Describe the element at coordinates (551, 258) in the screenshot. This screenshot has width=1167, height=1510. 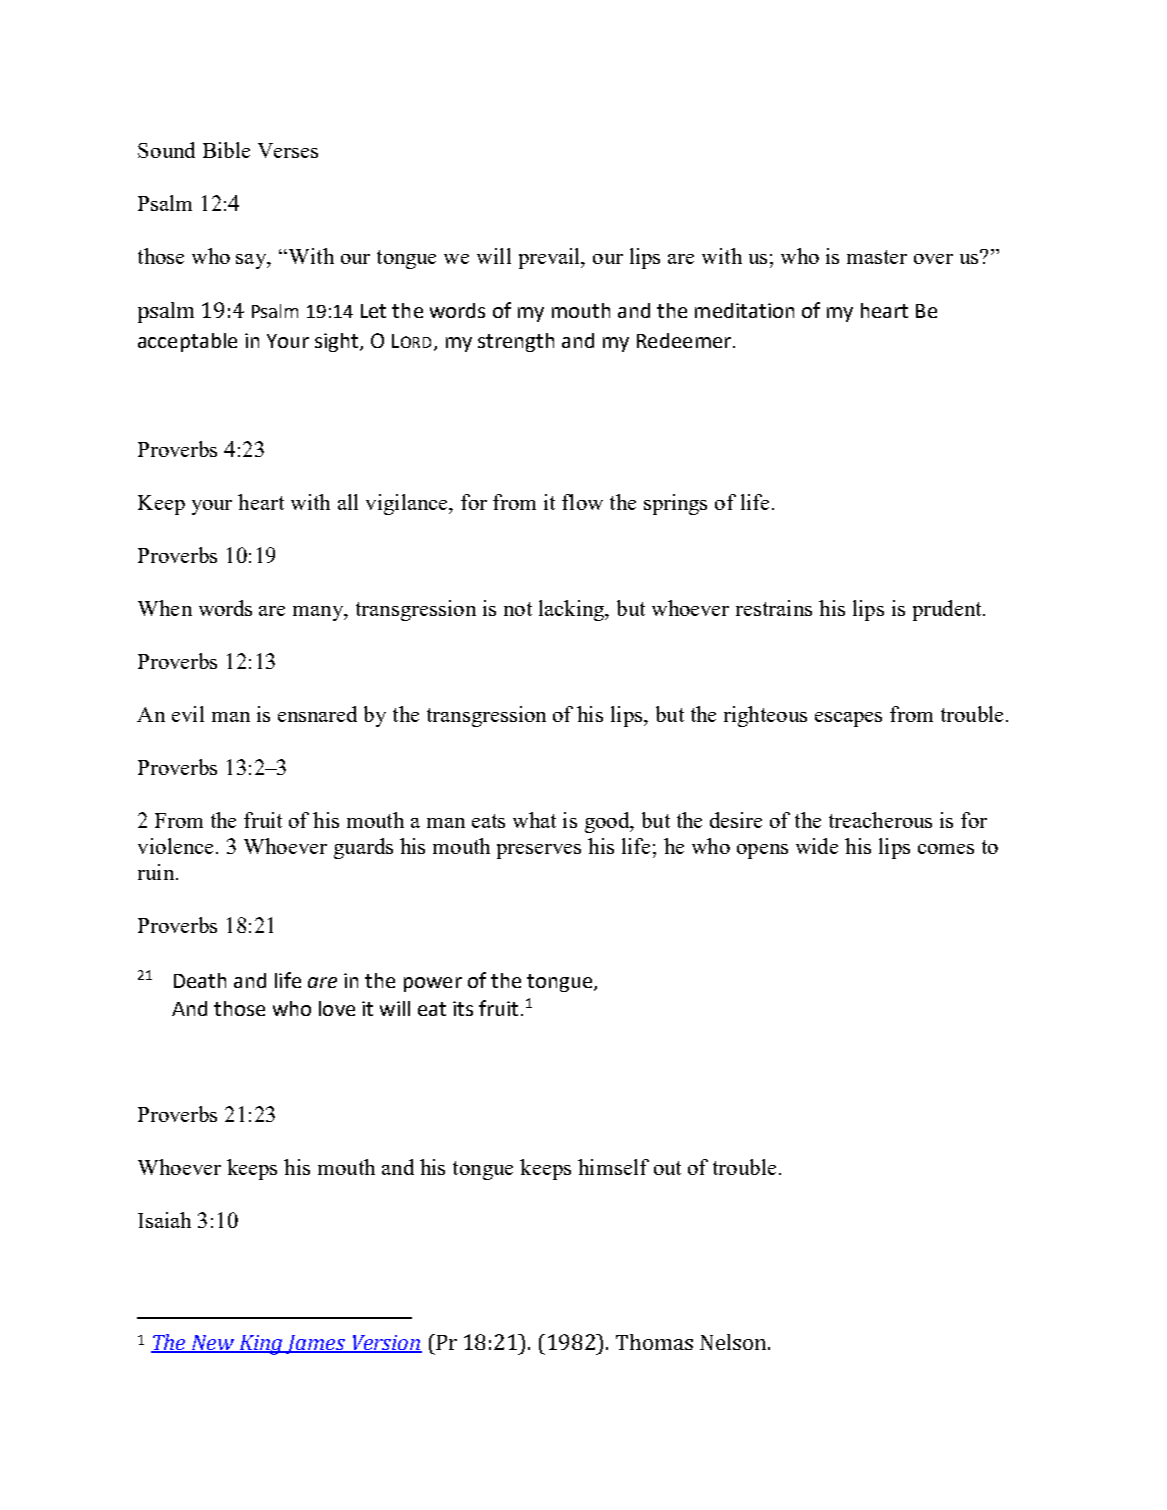
I see `prevail` at that location.
